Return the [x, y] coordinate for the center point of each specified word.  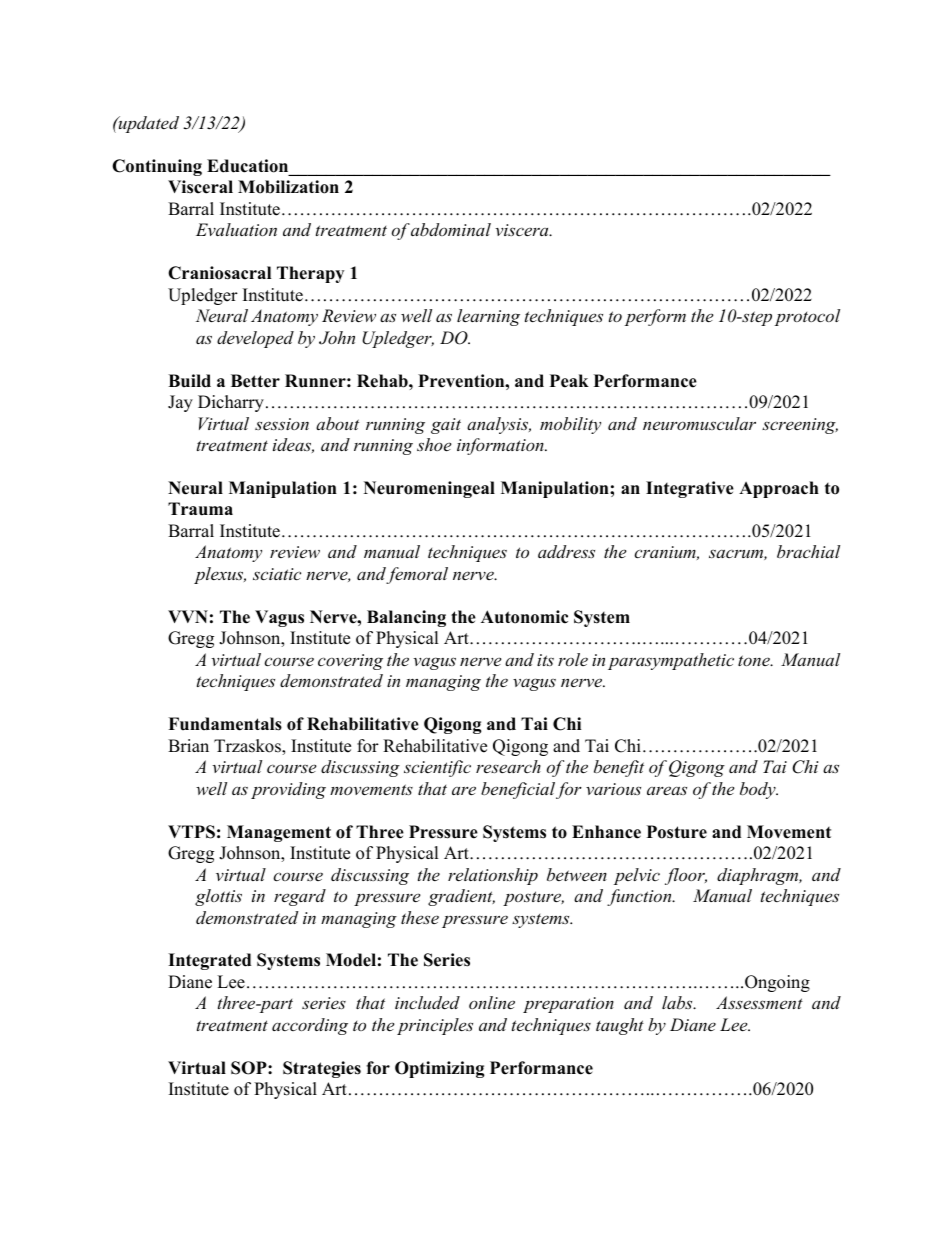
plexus [220, 575]
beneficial [518, 790]
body [759, 790]
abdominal [451, 229]
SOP [250, 1068]
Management [279, 833]
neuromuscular [699, 423]
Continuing [157, 167]
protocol [807, 317]
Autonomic [524, 617]
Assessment [759, 1002]
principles [435, 1026]
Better [255, 381]
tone [755, 660]
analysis [499, 425]
